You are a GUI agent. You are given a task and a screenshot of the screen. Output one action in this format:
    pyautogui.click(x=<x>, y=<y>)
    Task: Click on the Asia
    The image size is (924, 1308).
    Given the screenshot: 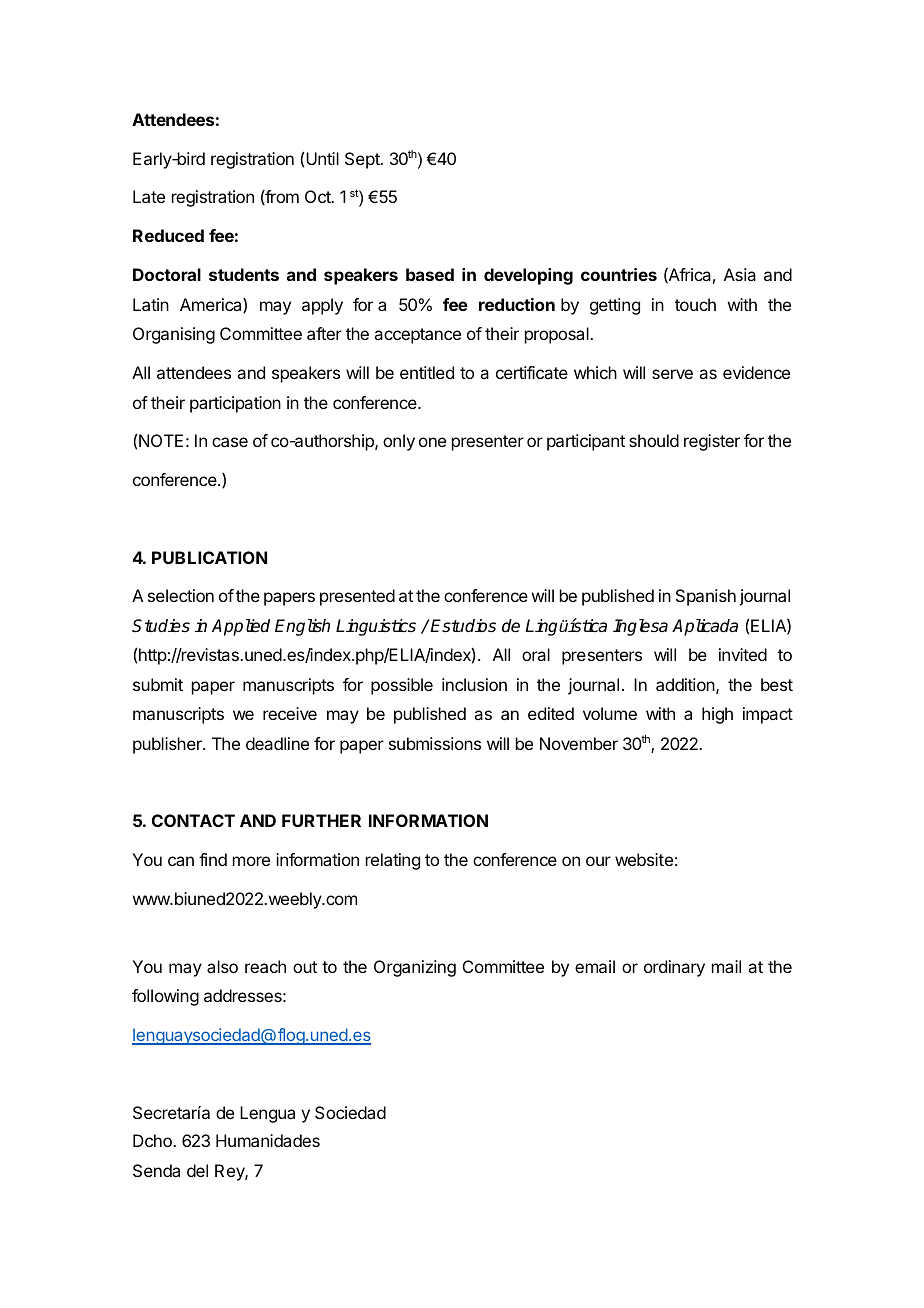 What is the action you would take?
    pyautogui.click(x=740, y=274)
